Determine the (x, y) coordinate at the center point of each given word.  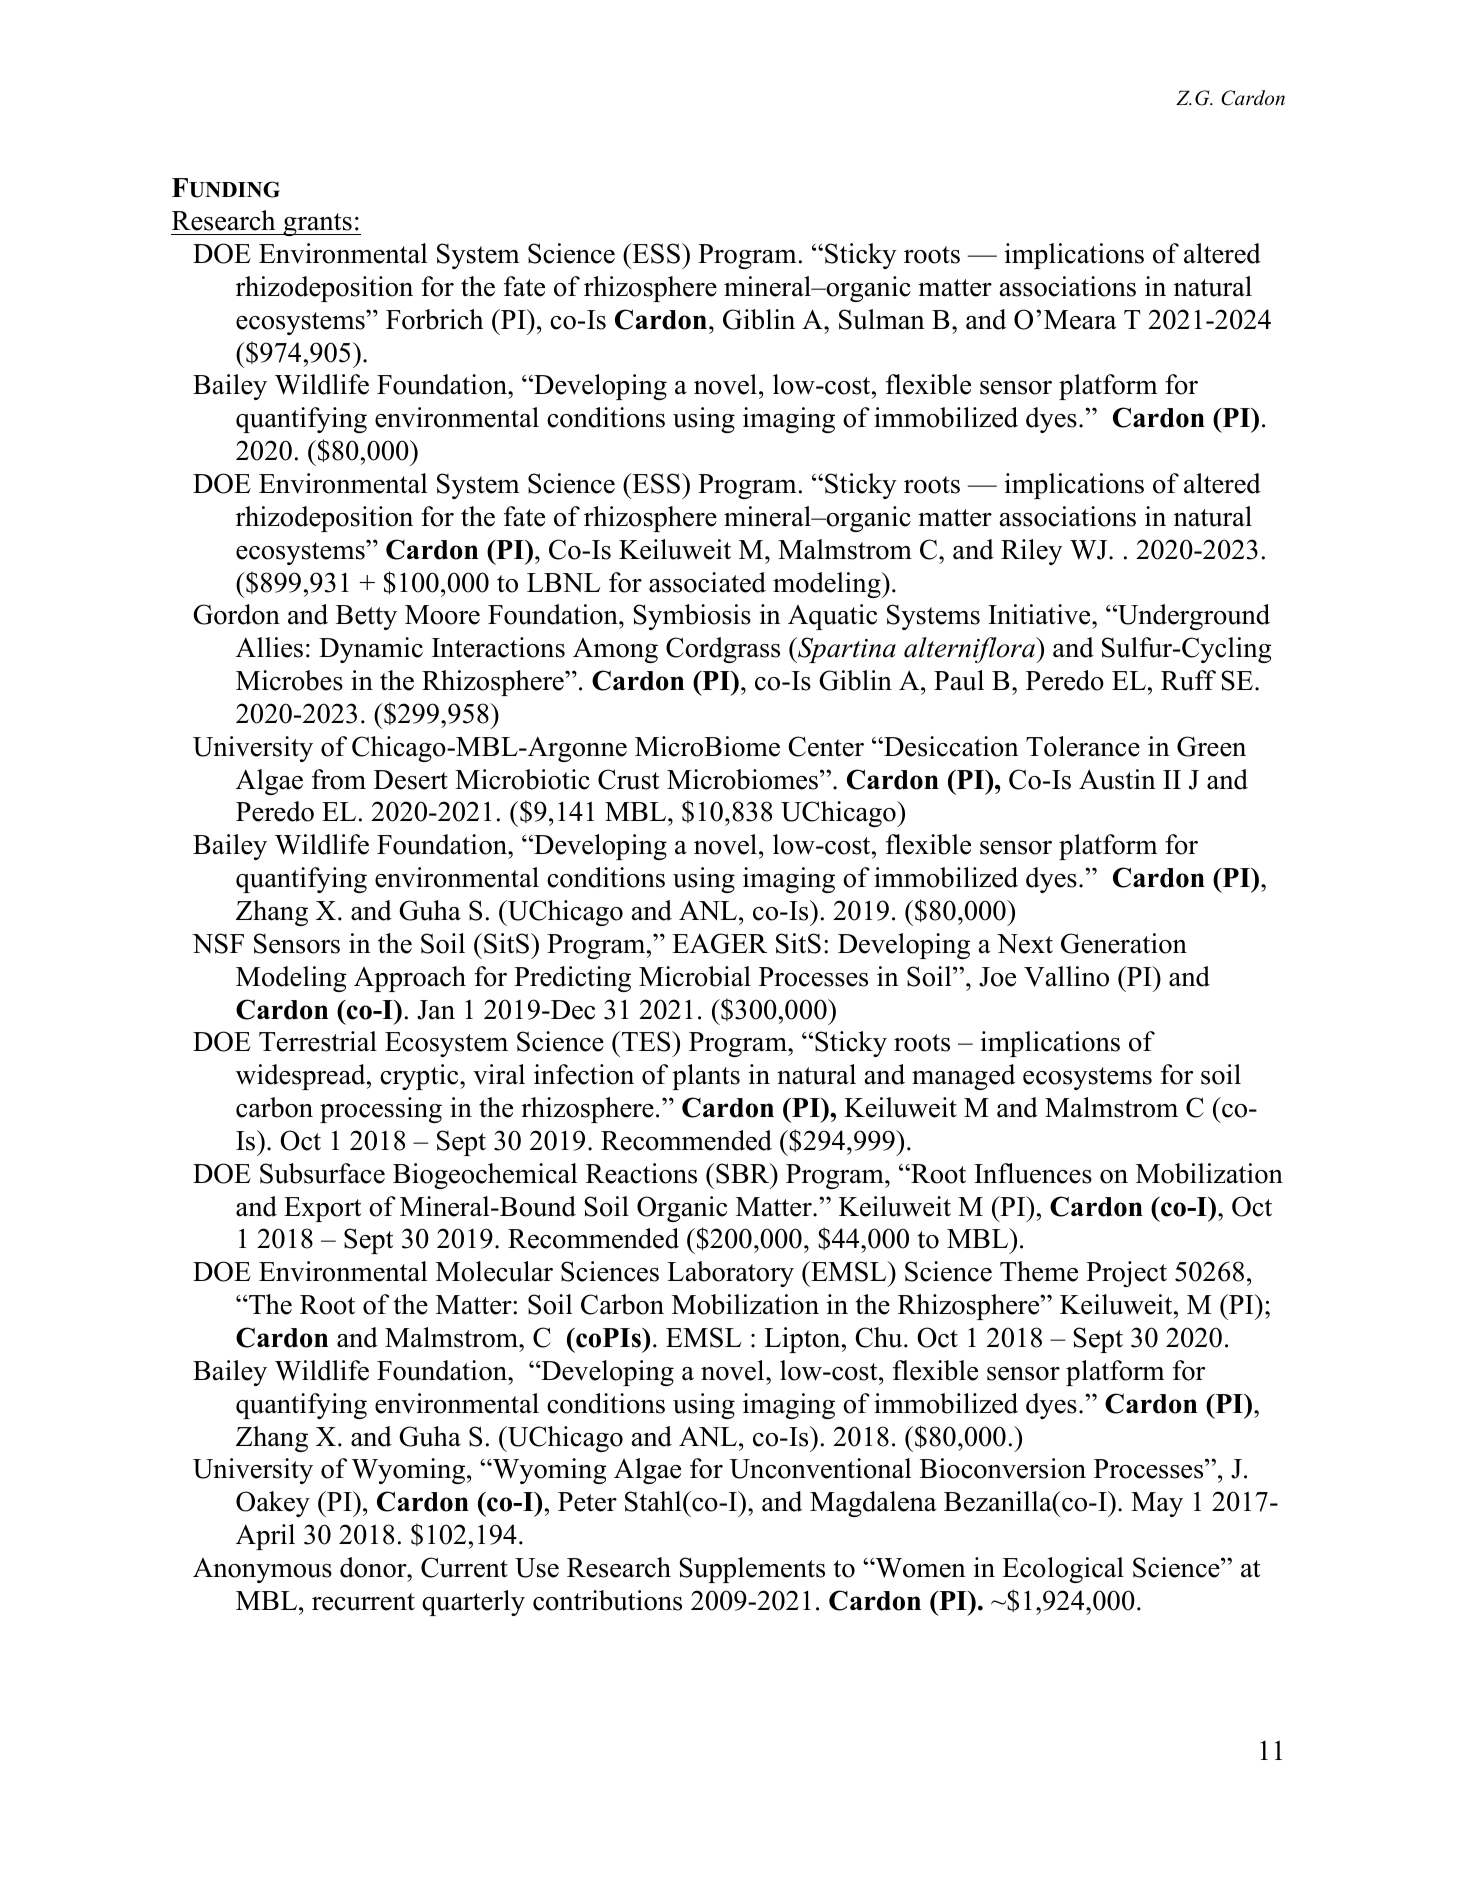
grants (317, 224)
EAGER (719, 943)
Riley (1032, 552)
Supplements (752, 1570)
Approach (410, 979)
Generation (1124, 943)
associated (707, 582)
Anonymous (262, 1570)
